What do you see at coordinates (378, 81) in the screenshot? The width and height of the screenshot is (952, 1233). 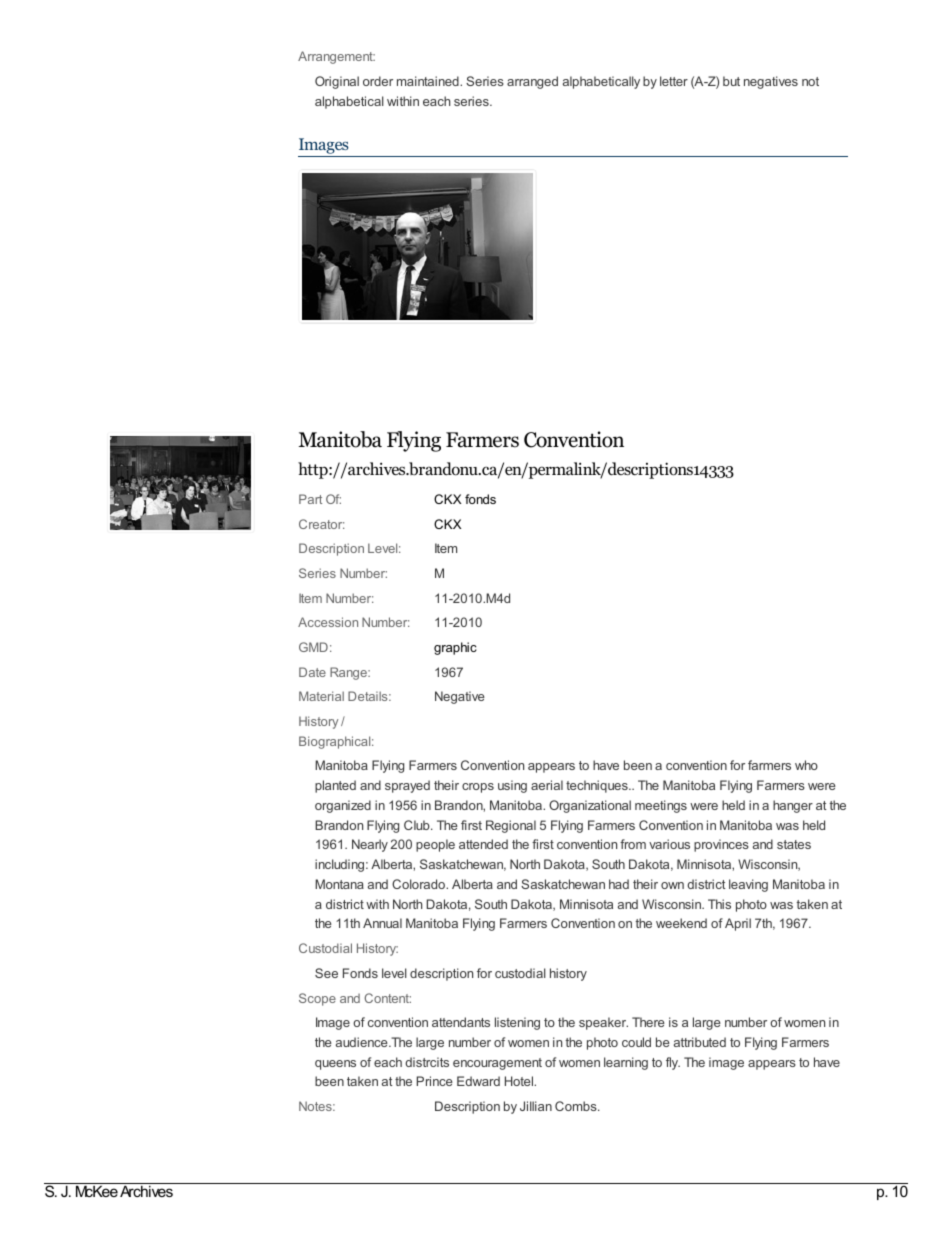 I see `order` at bounding box center [378, 81].
